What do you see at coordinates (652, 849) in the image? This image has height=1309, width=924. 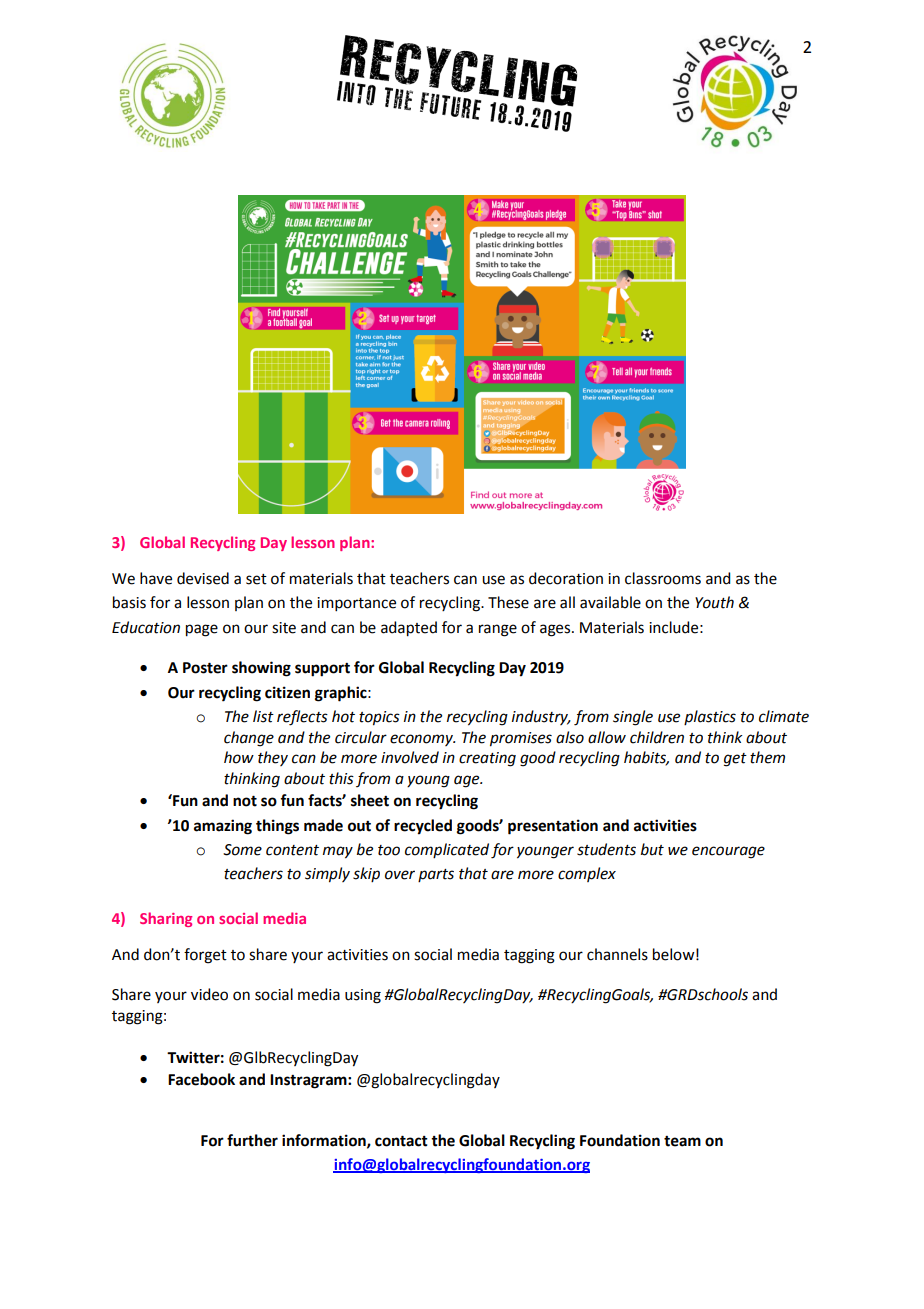 I see `but` at bounding box center [652, 849].
